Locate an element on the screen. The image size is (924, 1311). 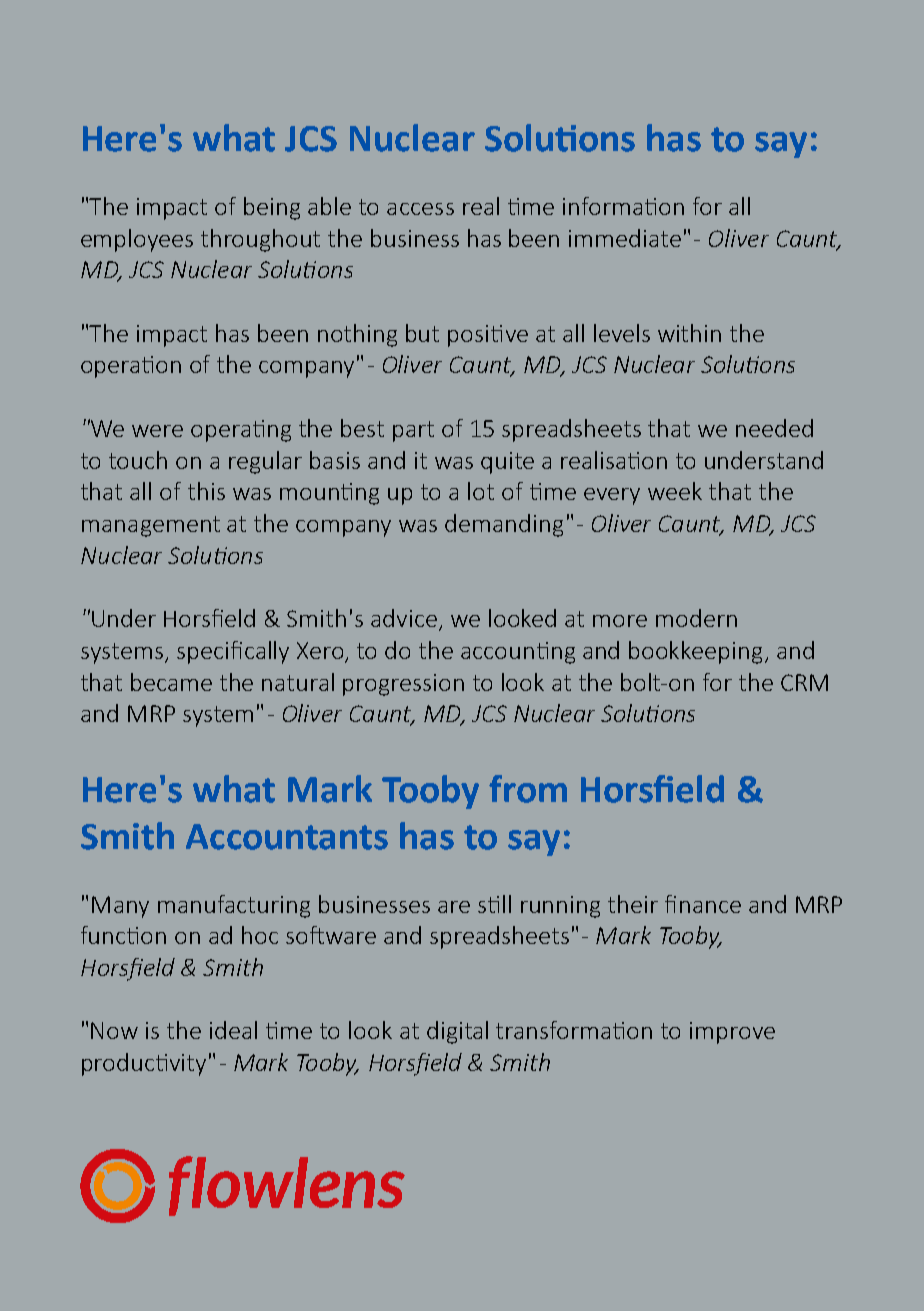
access is located at coordinates (420, 209).
